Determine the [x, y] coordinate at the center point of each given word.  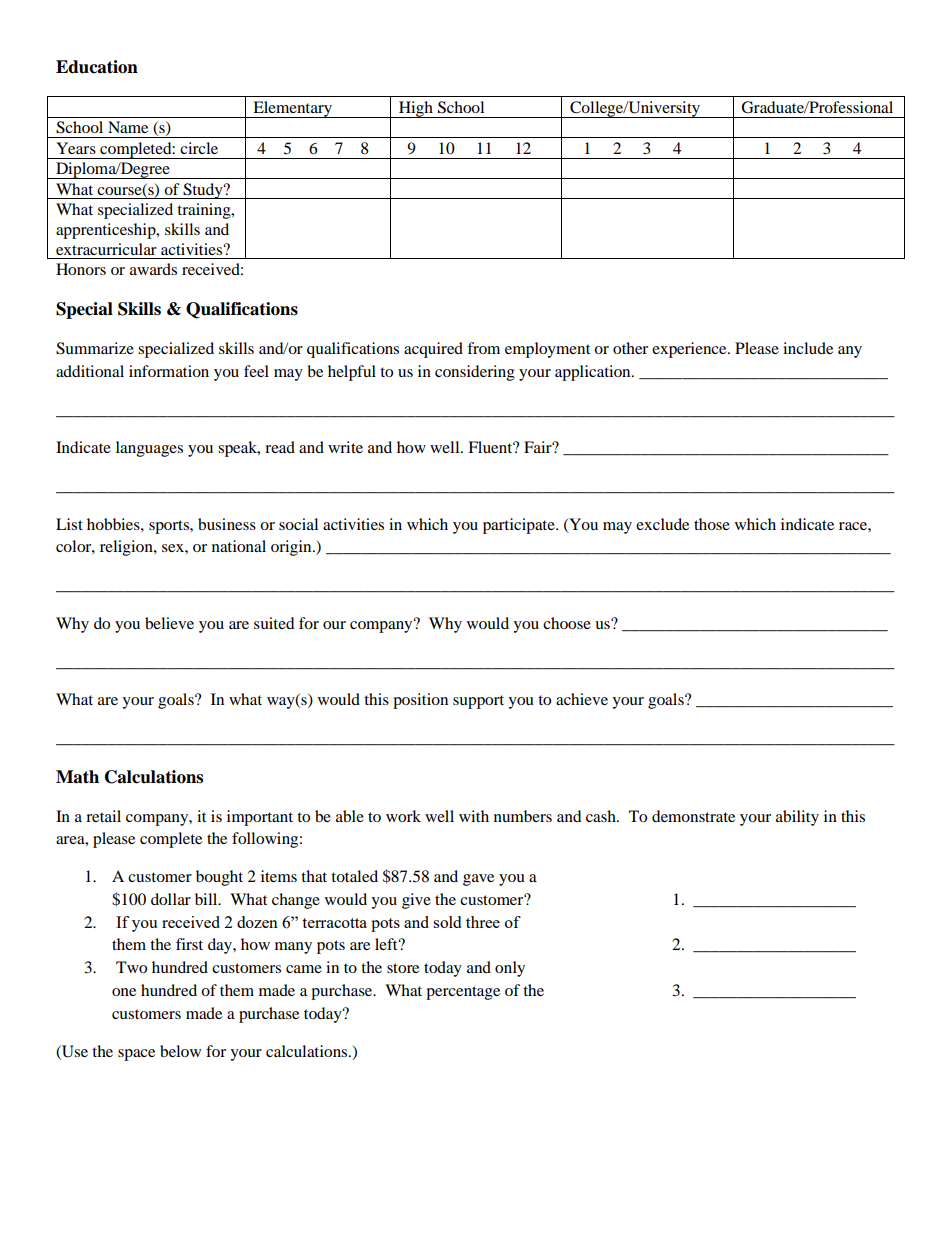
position [420, 701]
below [180, 1051]
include [808, 348]
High [416, 109]
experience [690, 350]
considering [475, 373]
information [169, 371]
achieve [582, 699]
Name [128, 127]
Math [77, 777]
